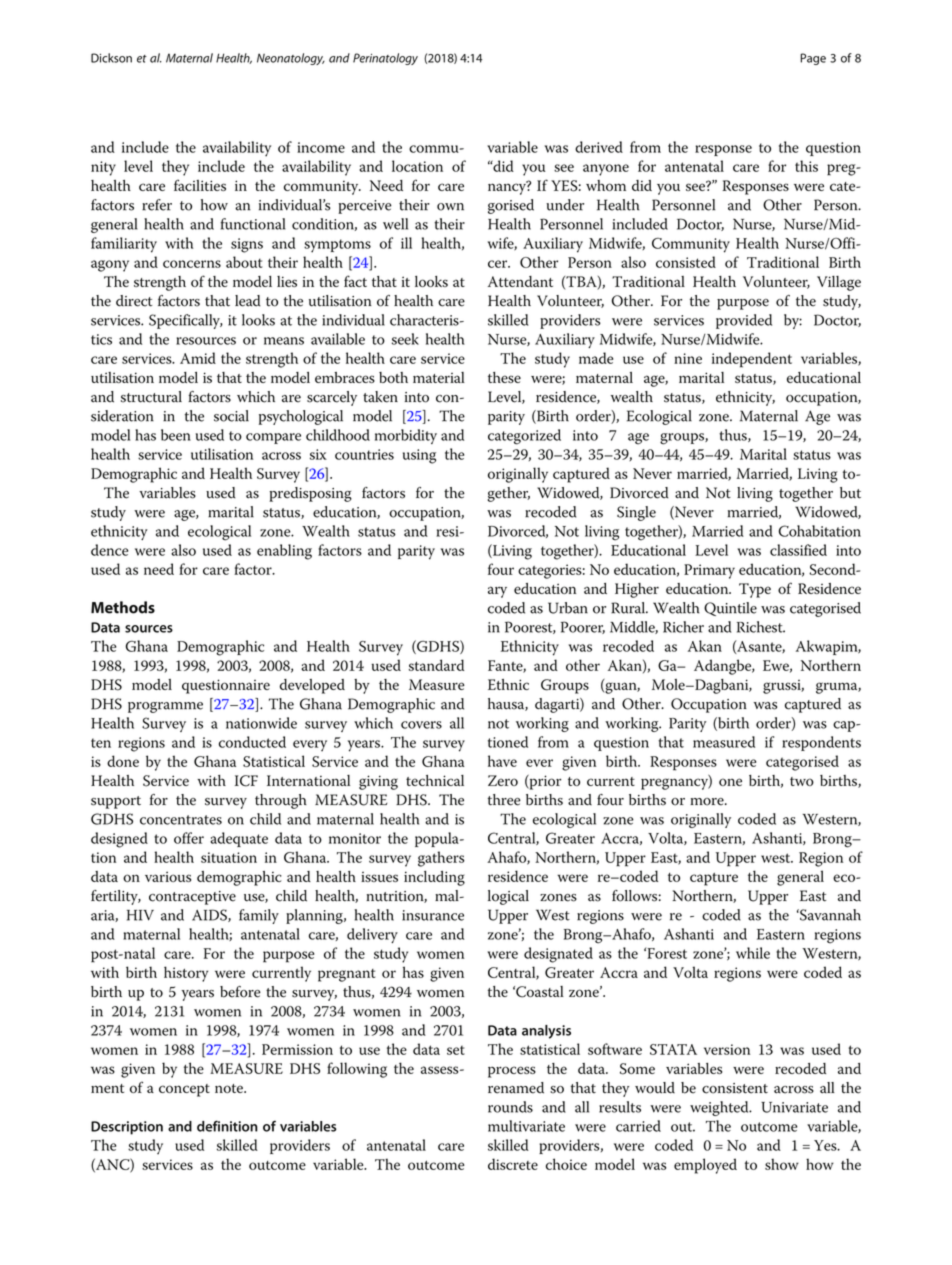 Image resolution: width=952 pixels, height=1265 pixels. What do you see at coordinates (436, 665) in the screenshot?
I see `standard` at bounding box center [436, 665].
